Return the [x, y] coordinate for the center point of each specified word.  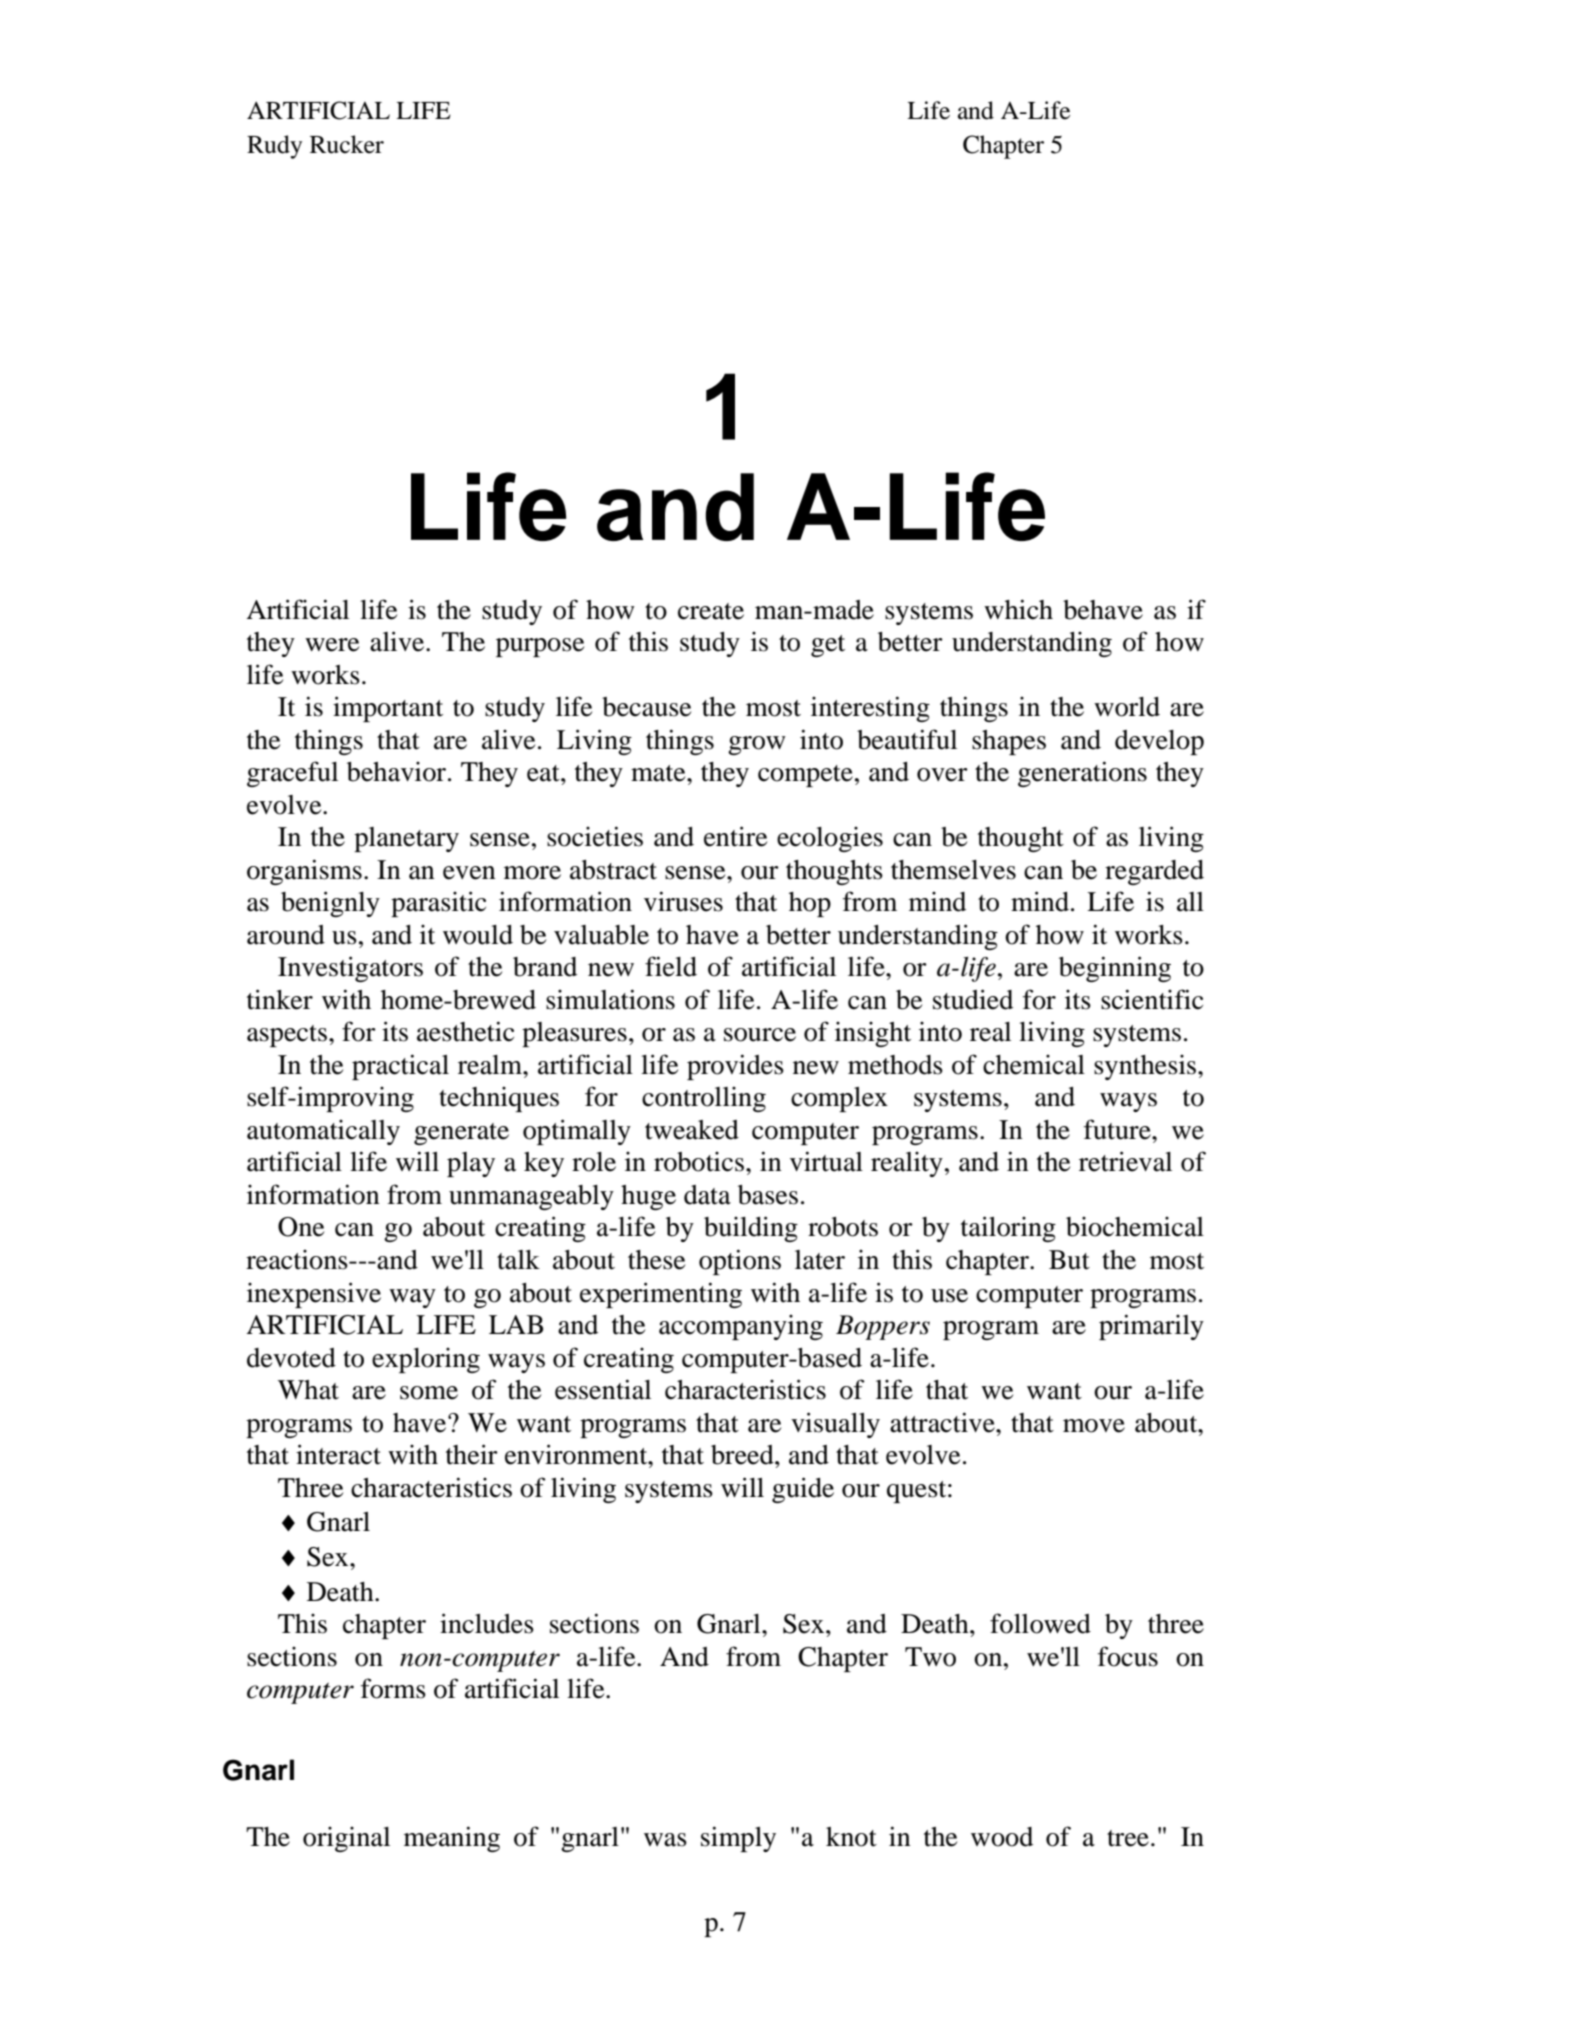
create [711, 611]
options [740, 1262]
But [1069, 1260]
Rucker [347, 144]
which [1018, 609]
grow [757, 745]
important [388, 709]
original [346, 1839]
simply [738, 1839]
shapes [1009, 742]
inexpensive [314, 1295]
